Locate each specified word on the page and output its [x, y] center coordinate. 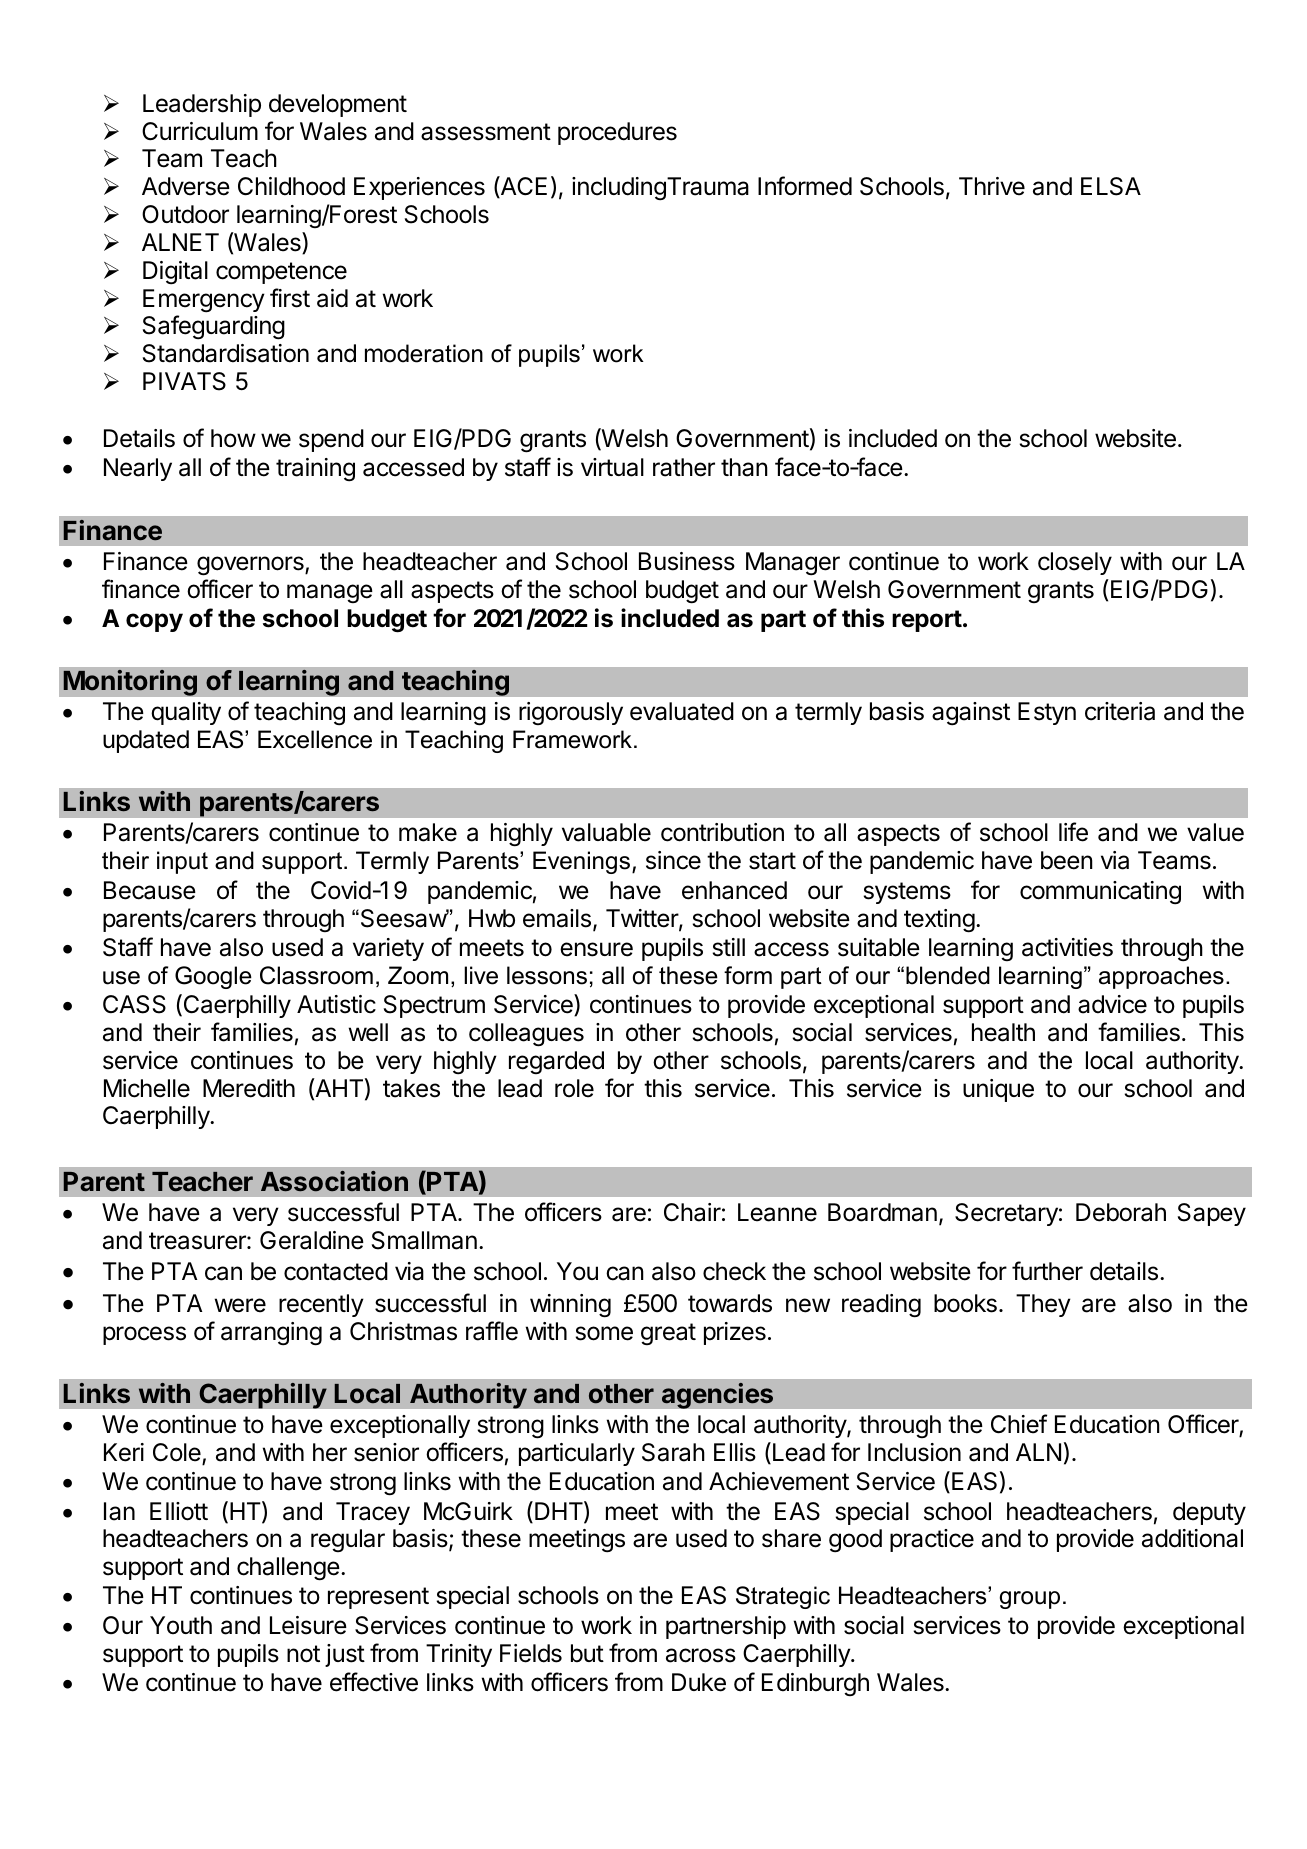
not [303, 1654]
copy [154, 622]
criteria [1120, 711]
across [701, 1655]
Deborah [1121, 1212]
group [1030, 1600]
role [574, 1088]
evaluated [682, 711]
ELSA [1111, 186]
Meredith [249, 1088]
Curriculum [200, 131]
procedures [617, 133]
